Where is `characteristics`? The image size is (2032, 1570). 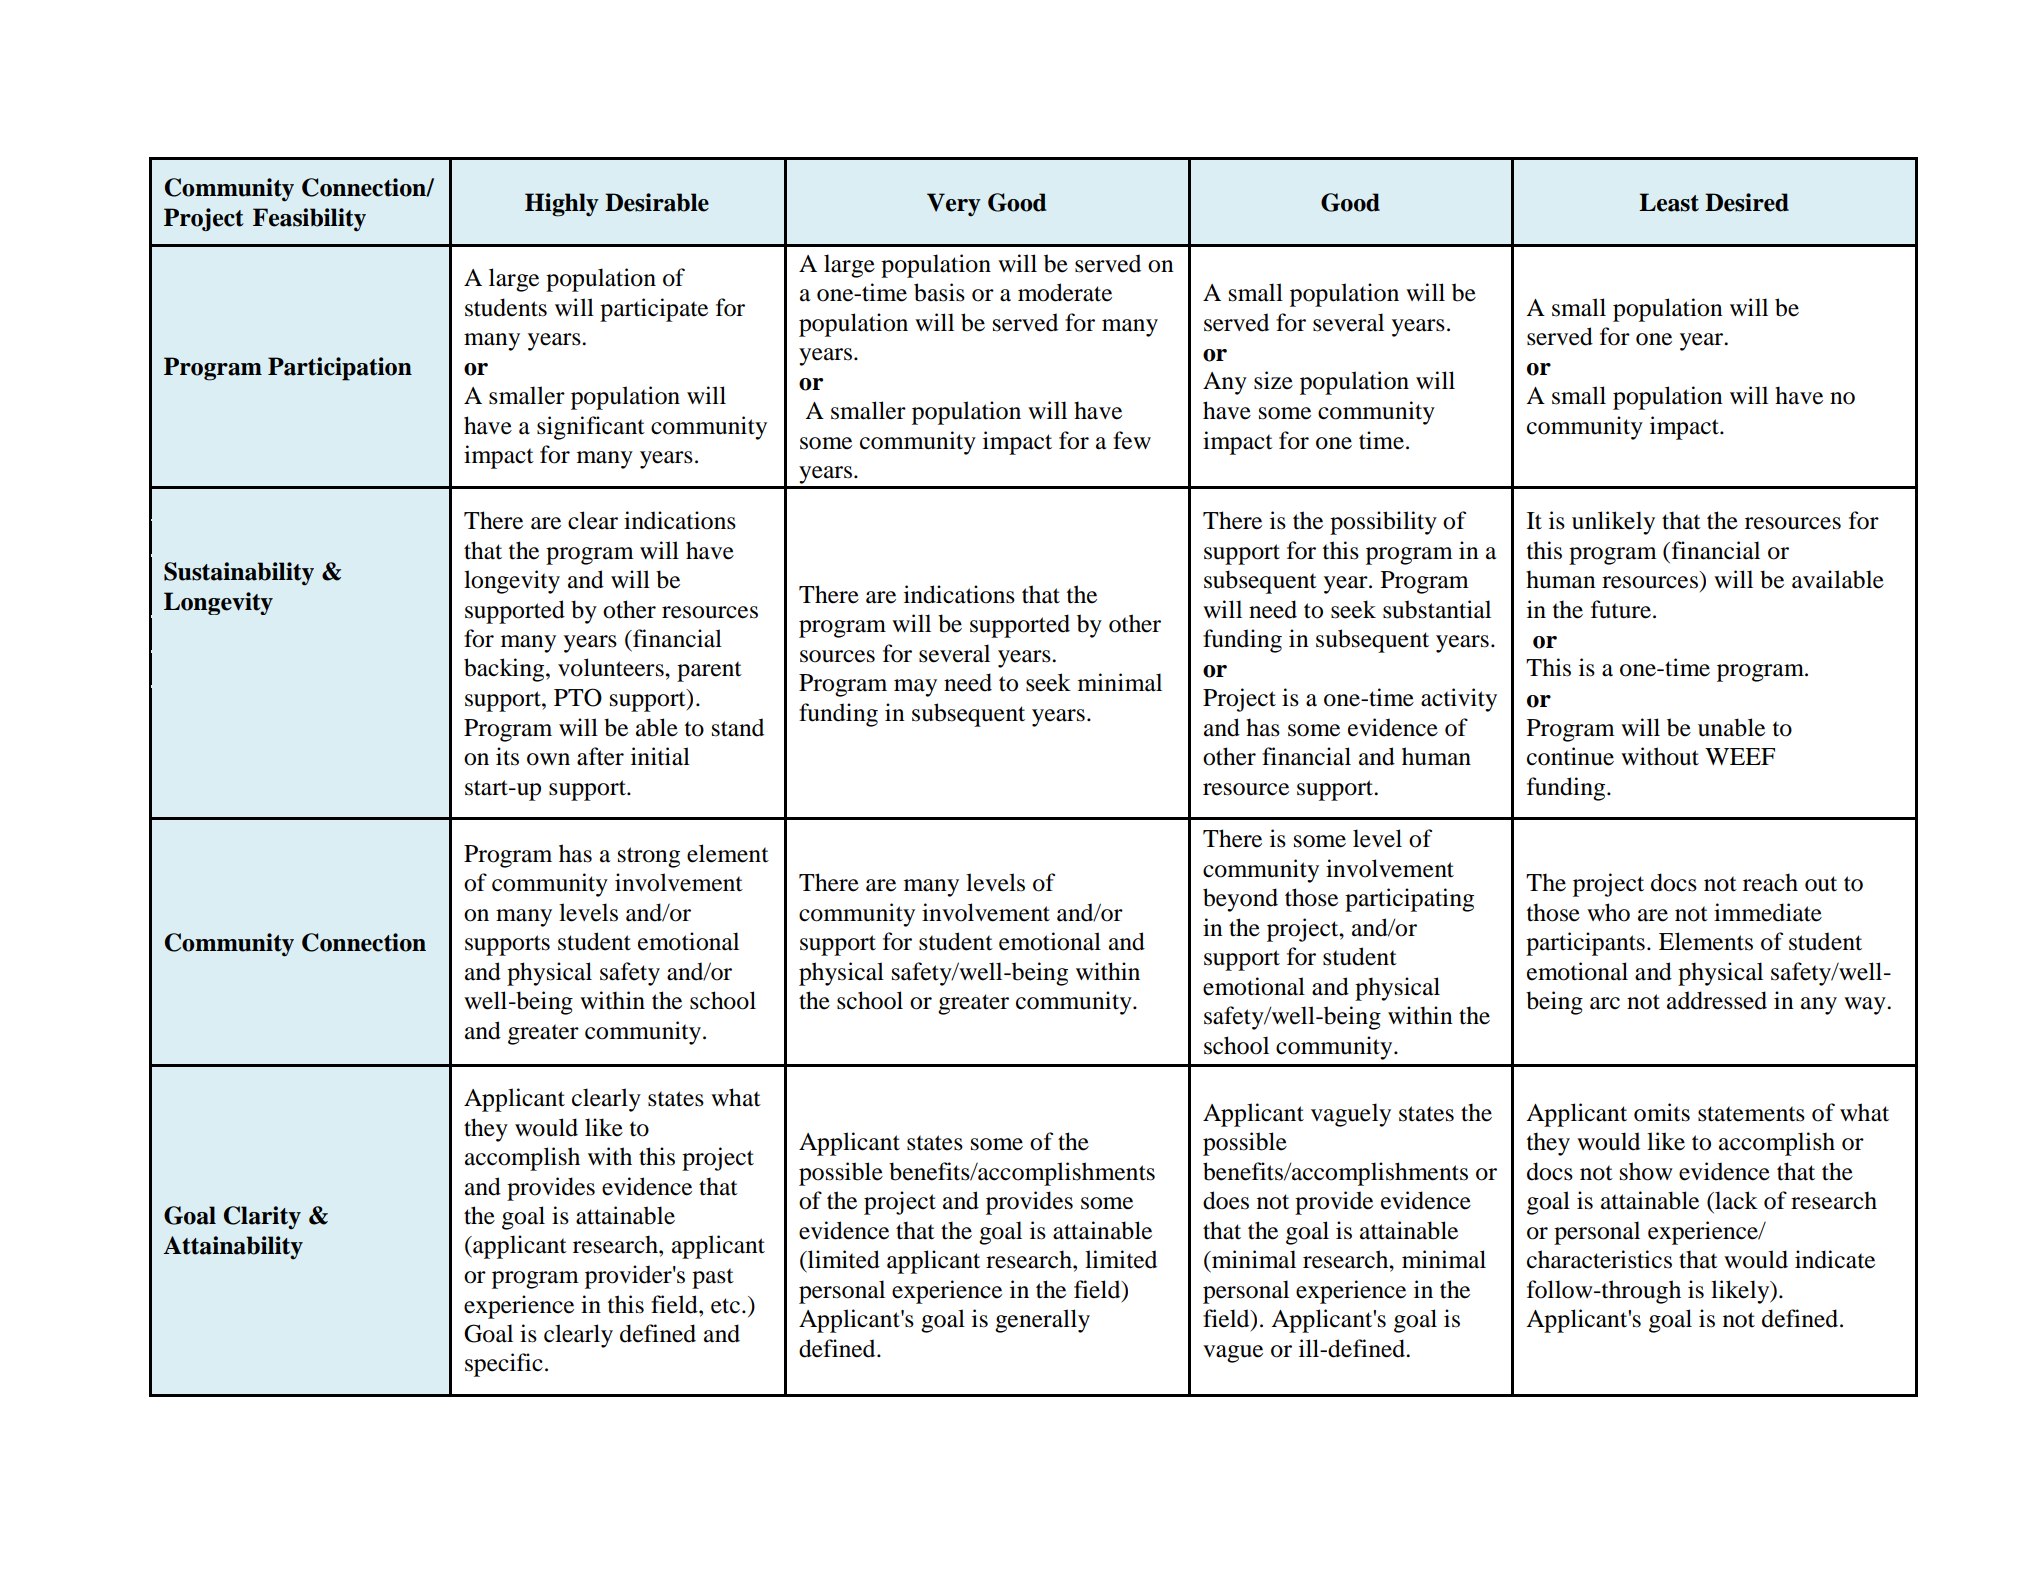
characteristics is located at coordinates (1599, 1259).
